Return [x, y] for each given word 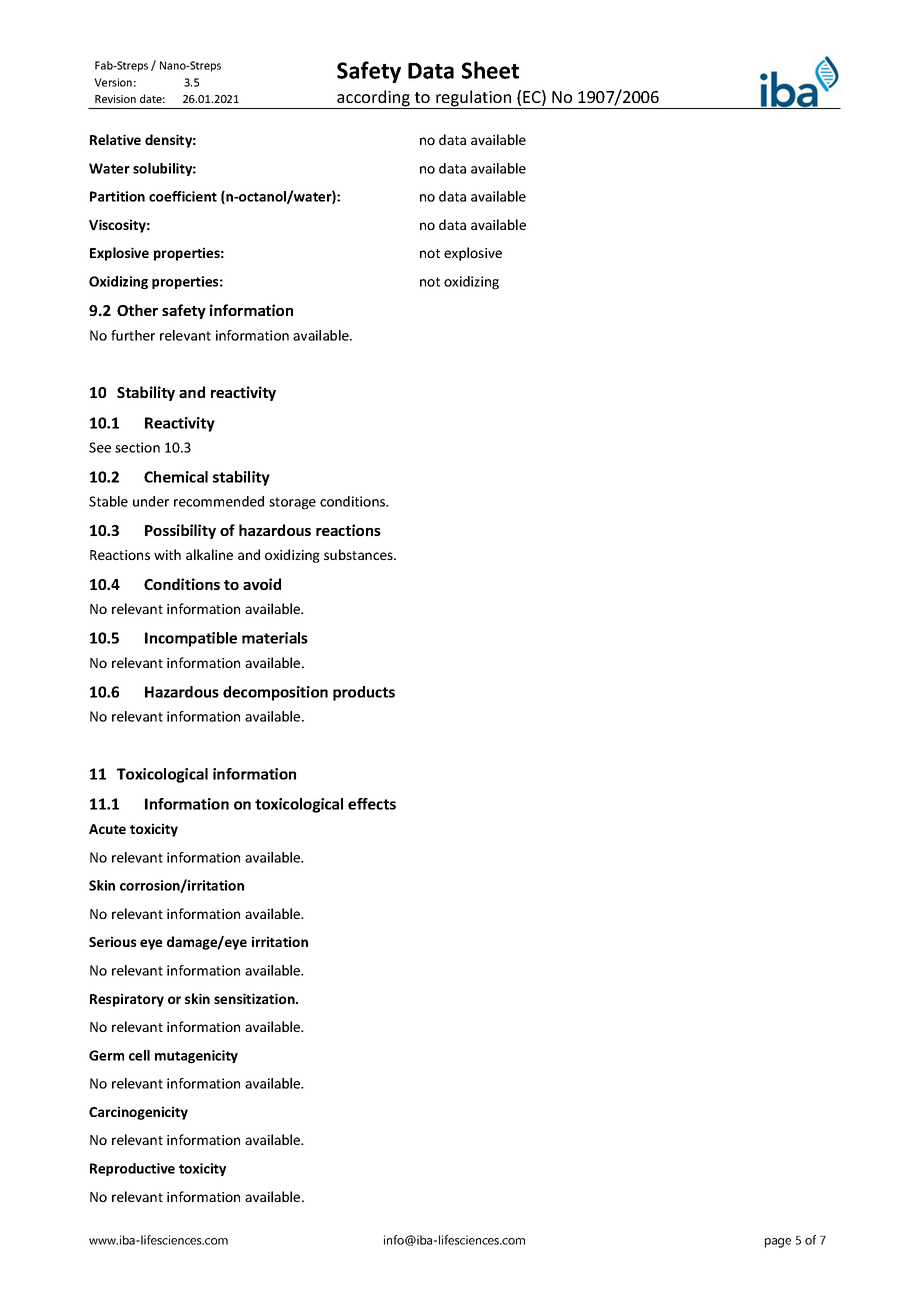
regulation [474, 99]
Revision [115, 99]
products [364, 693]
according [373, 99]
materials [275, 638]
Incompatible [191, 639]
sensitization [255, 998]
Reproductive [132, 1169]
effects [372, 804]
